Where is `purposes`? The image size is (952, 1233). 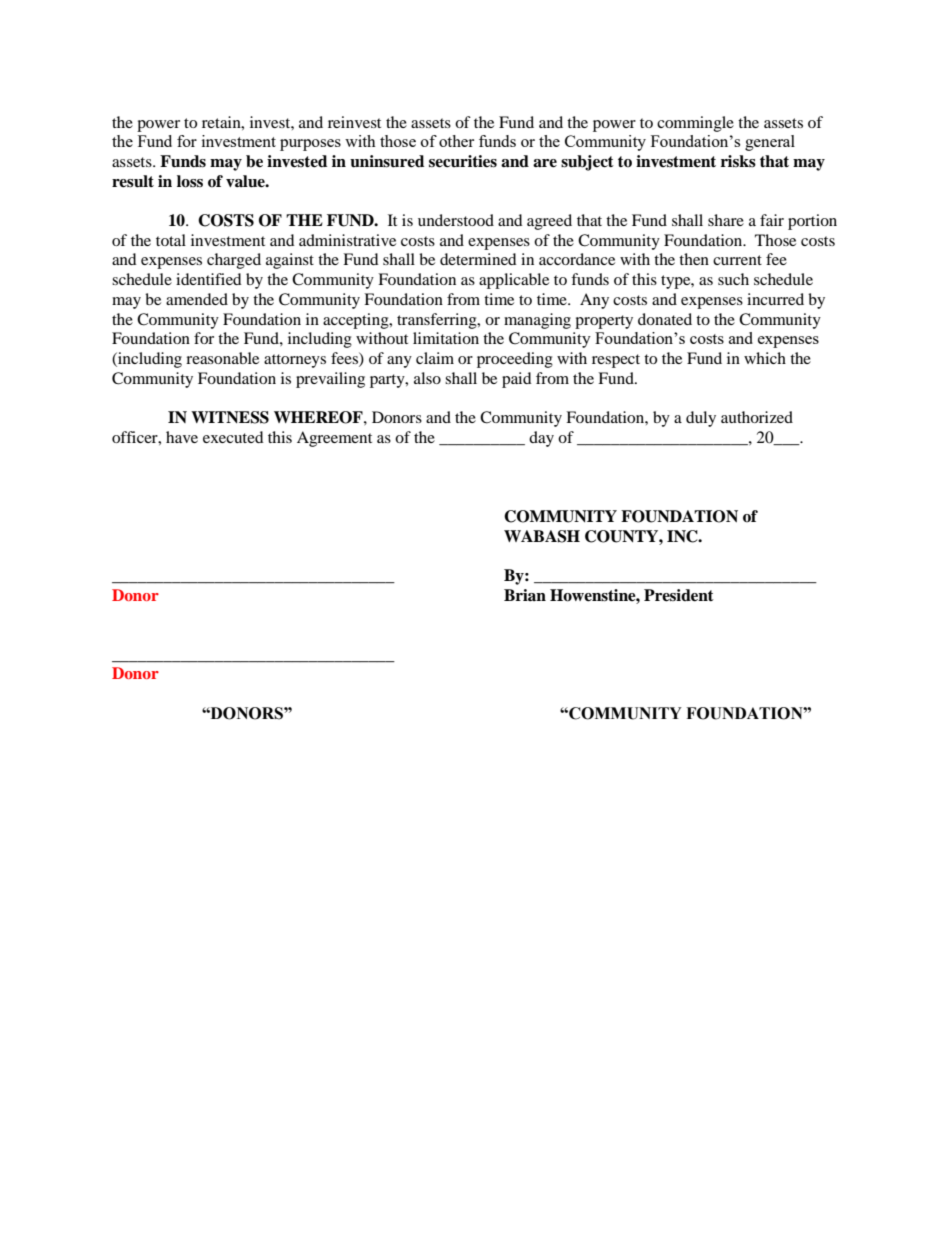 purposes is located at coordinates (310, 145).
